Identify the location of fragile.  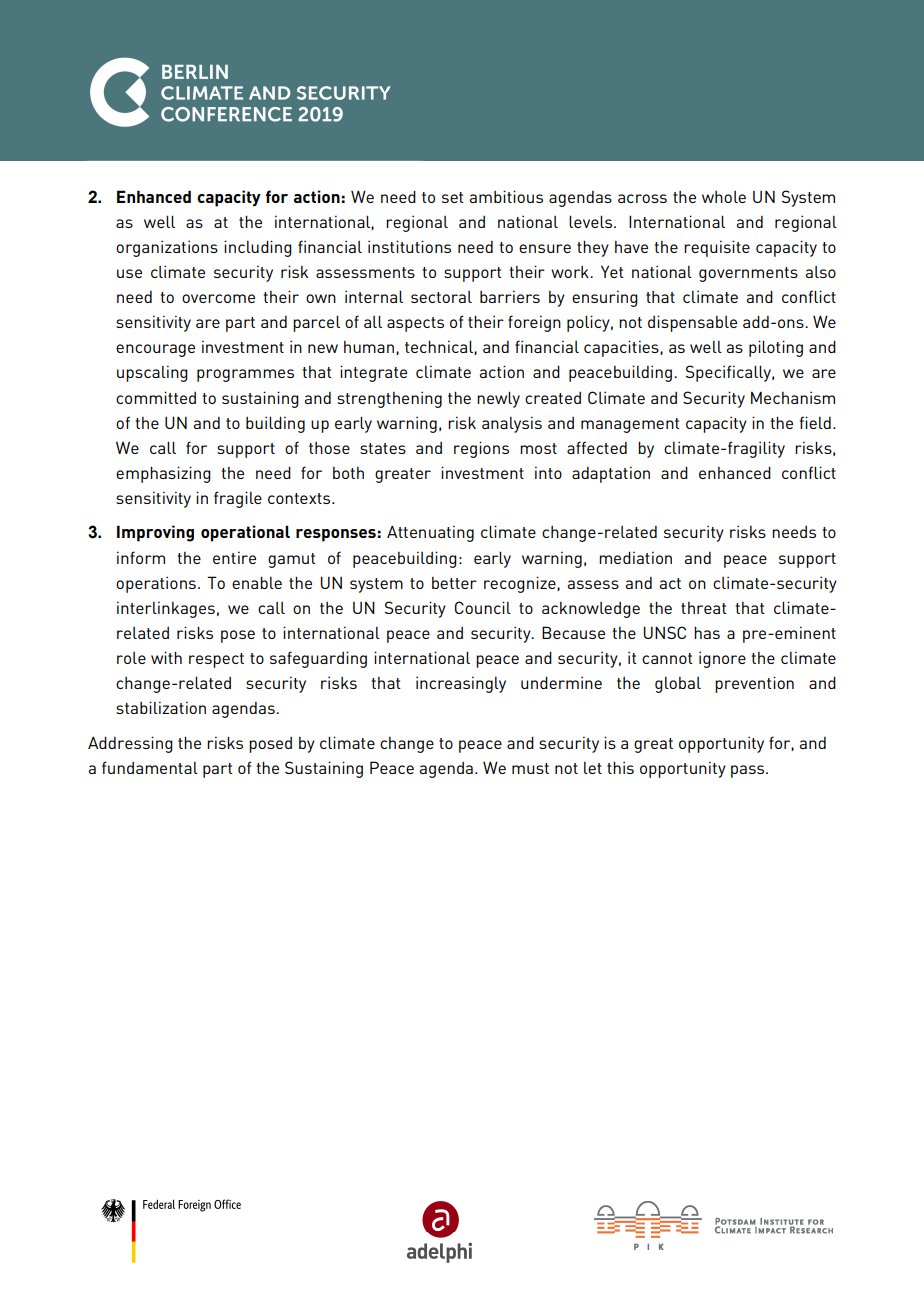
(238, 499).
